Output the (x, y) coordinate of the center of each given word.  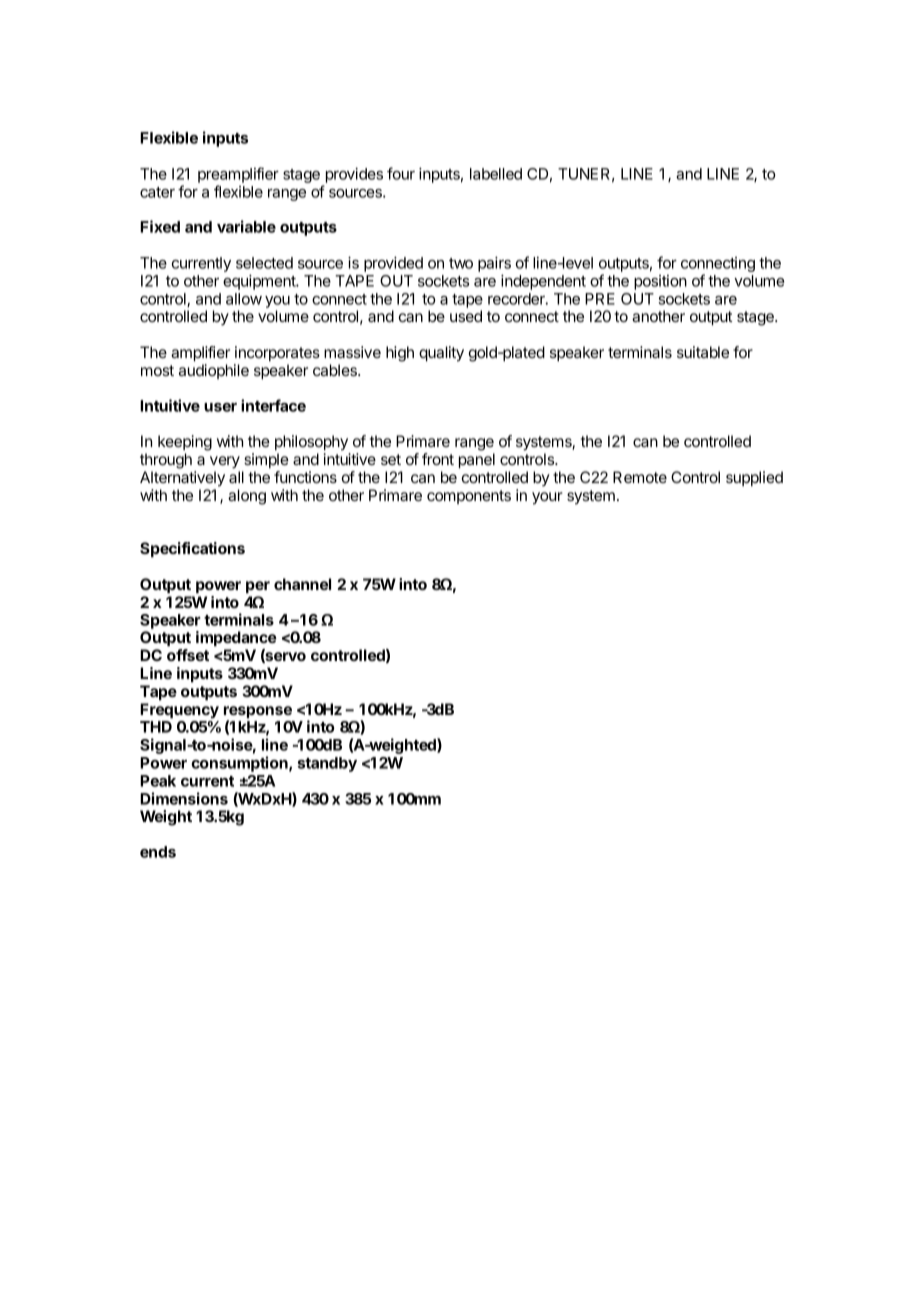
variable (246, 226)
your (547, 498)
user (220, 407)
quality (441, 354)
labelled (496, 174)
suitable (703, 352)
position (660, 282)
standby (327, 764)
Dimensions (184, 798)
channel (302, 584)
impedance (236, 639)
